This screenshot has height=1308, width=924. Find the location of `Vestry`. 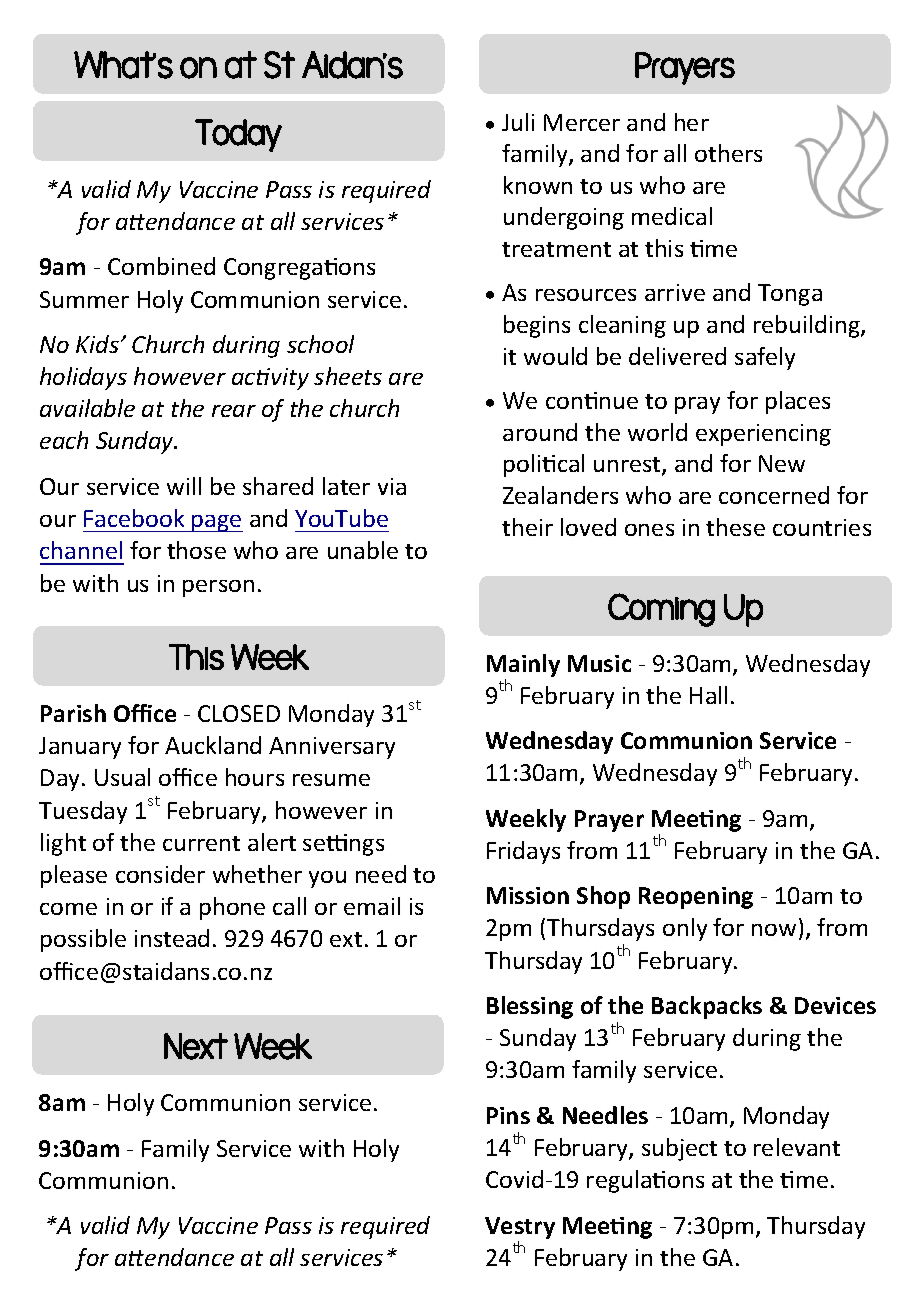

Vestry is located at coordinates (520, 1228).
